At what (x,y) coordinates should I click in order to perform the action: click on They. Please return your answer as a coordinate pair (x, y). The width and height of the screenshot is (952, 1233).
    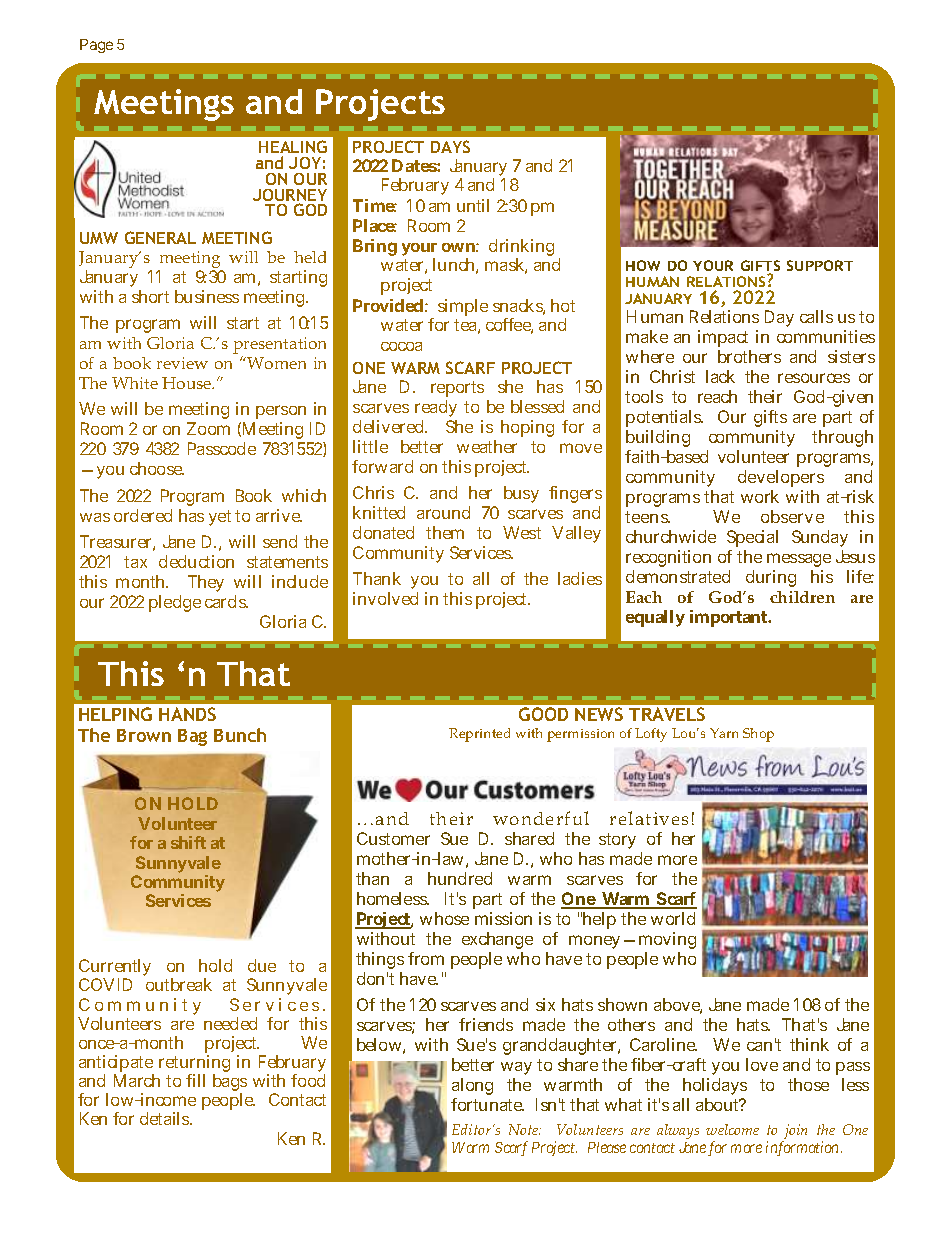
    Looking at the image, I should click on (206, 583).
